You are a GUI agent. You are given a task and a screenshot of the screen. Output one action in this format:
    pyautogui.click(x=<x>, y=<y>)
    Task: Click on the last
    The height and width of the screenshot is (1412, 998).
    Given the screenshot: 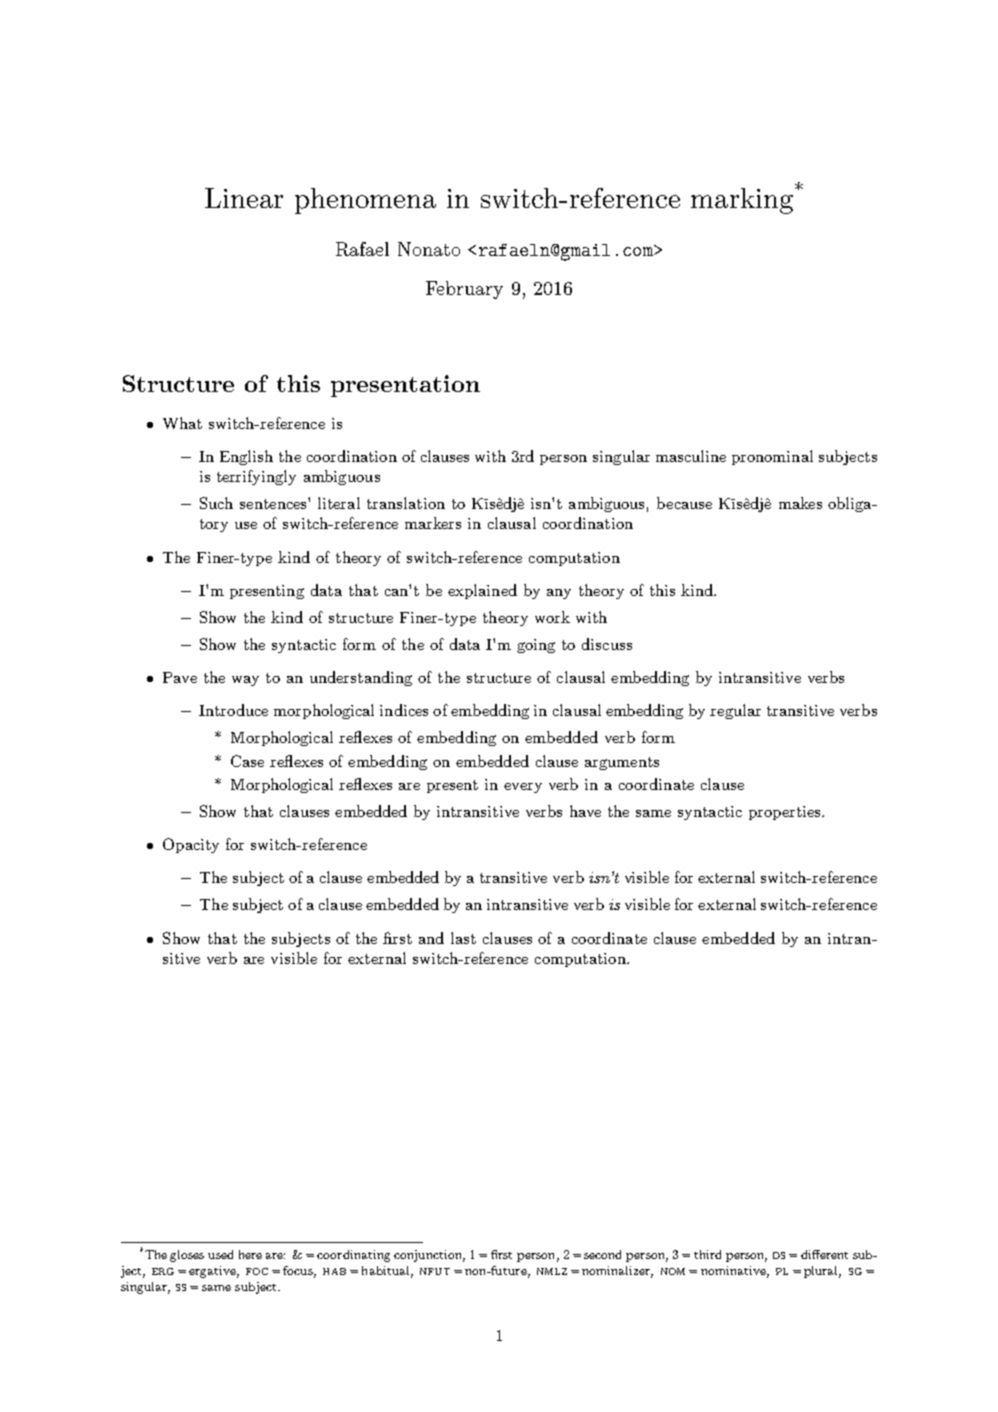 What is the action you would take?
    pyautogui.click(x=463, y=938)
